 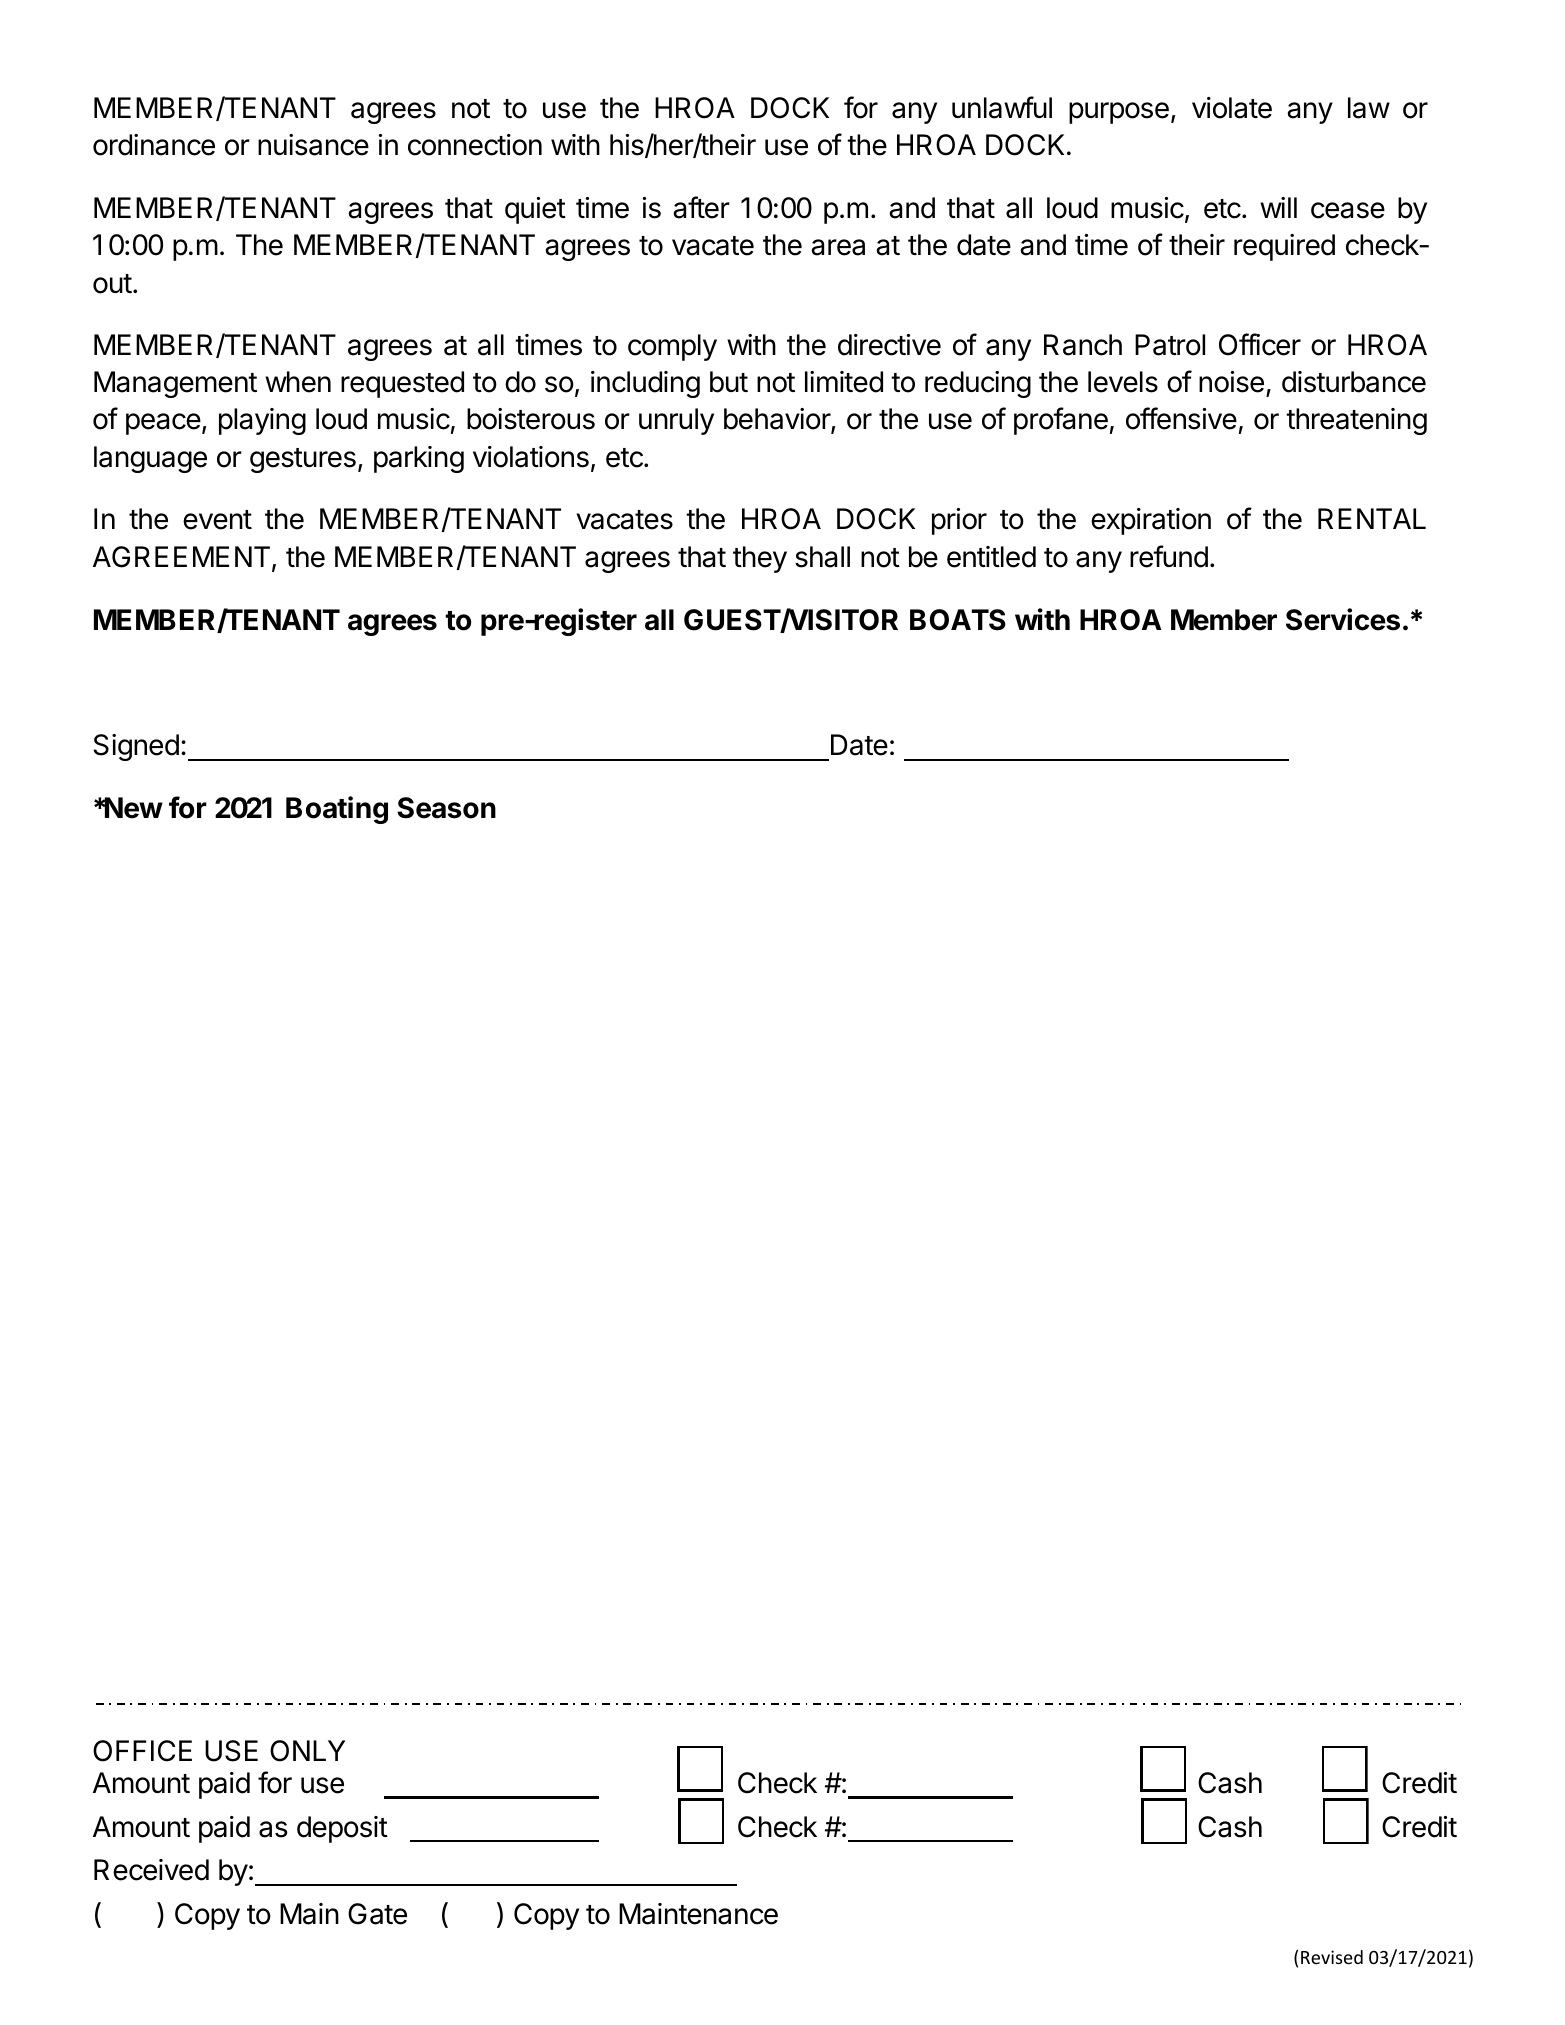 What do you see at coordinates (701, 207) in the image?
I see `after` at bounding box center [701, 207].
